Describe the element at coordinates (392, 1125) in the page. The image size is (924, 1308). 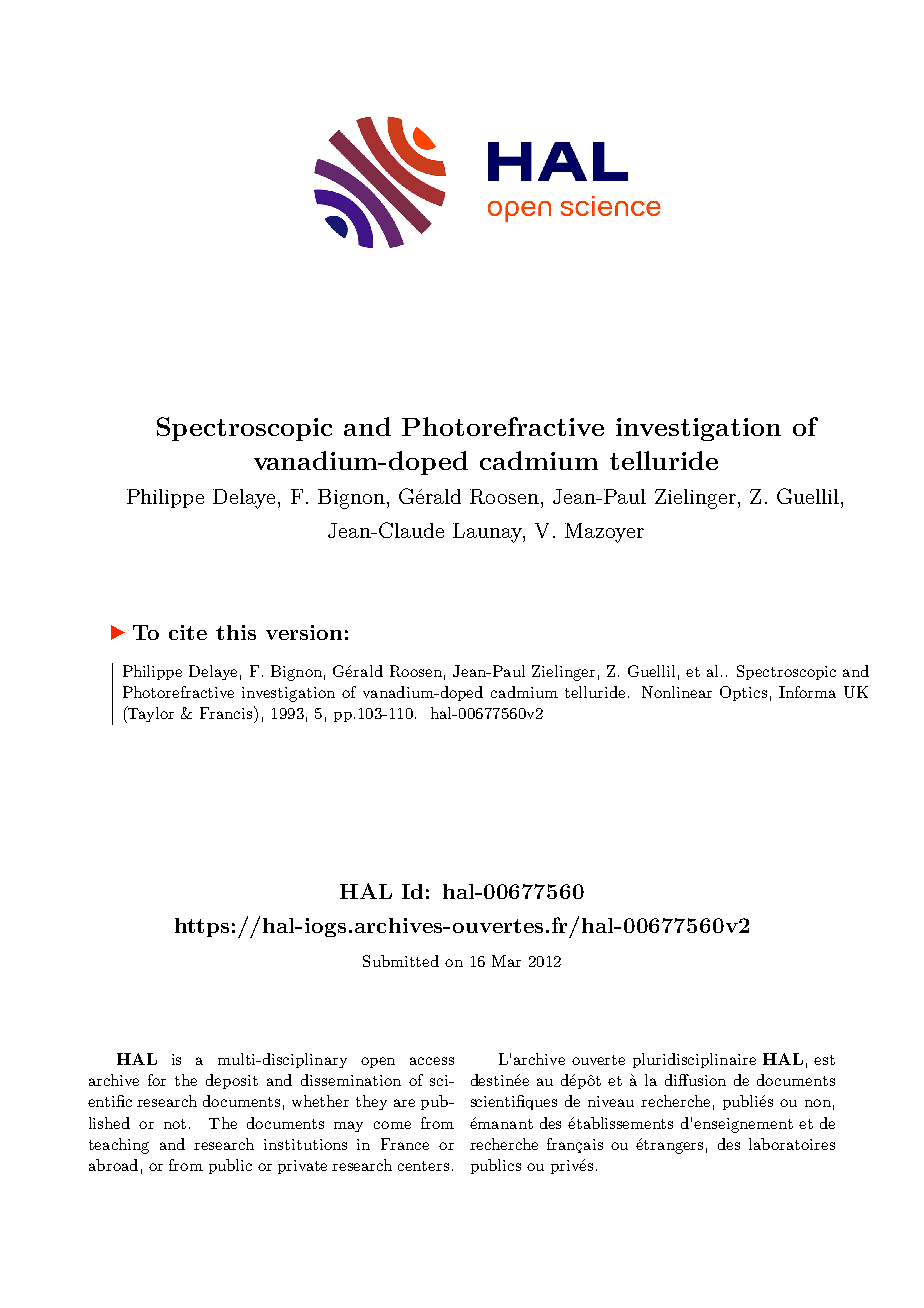
I see `come` at that location.
